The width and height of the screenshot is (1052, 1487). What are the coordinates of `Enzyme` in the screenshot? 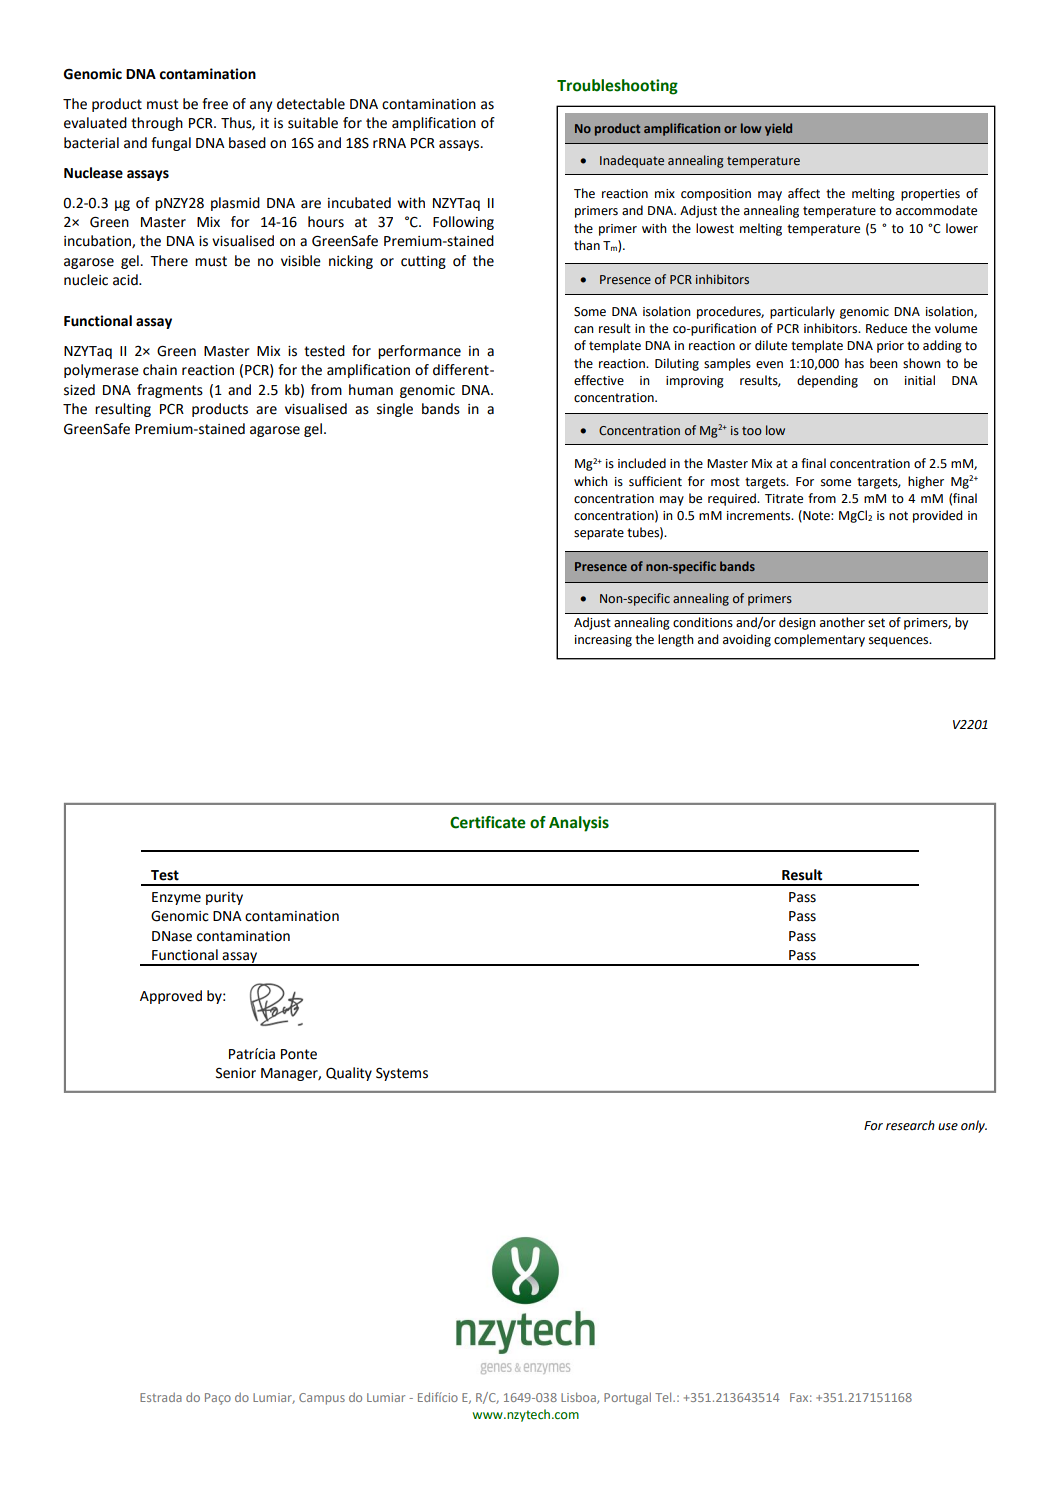 It's located at (176, 898).
